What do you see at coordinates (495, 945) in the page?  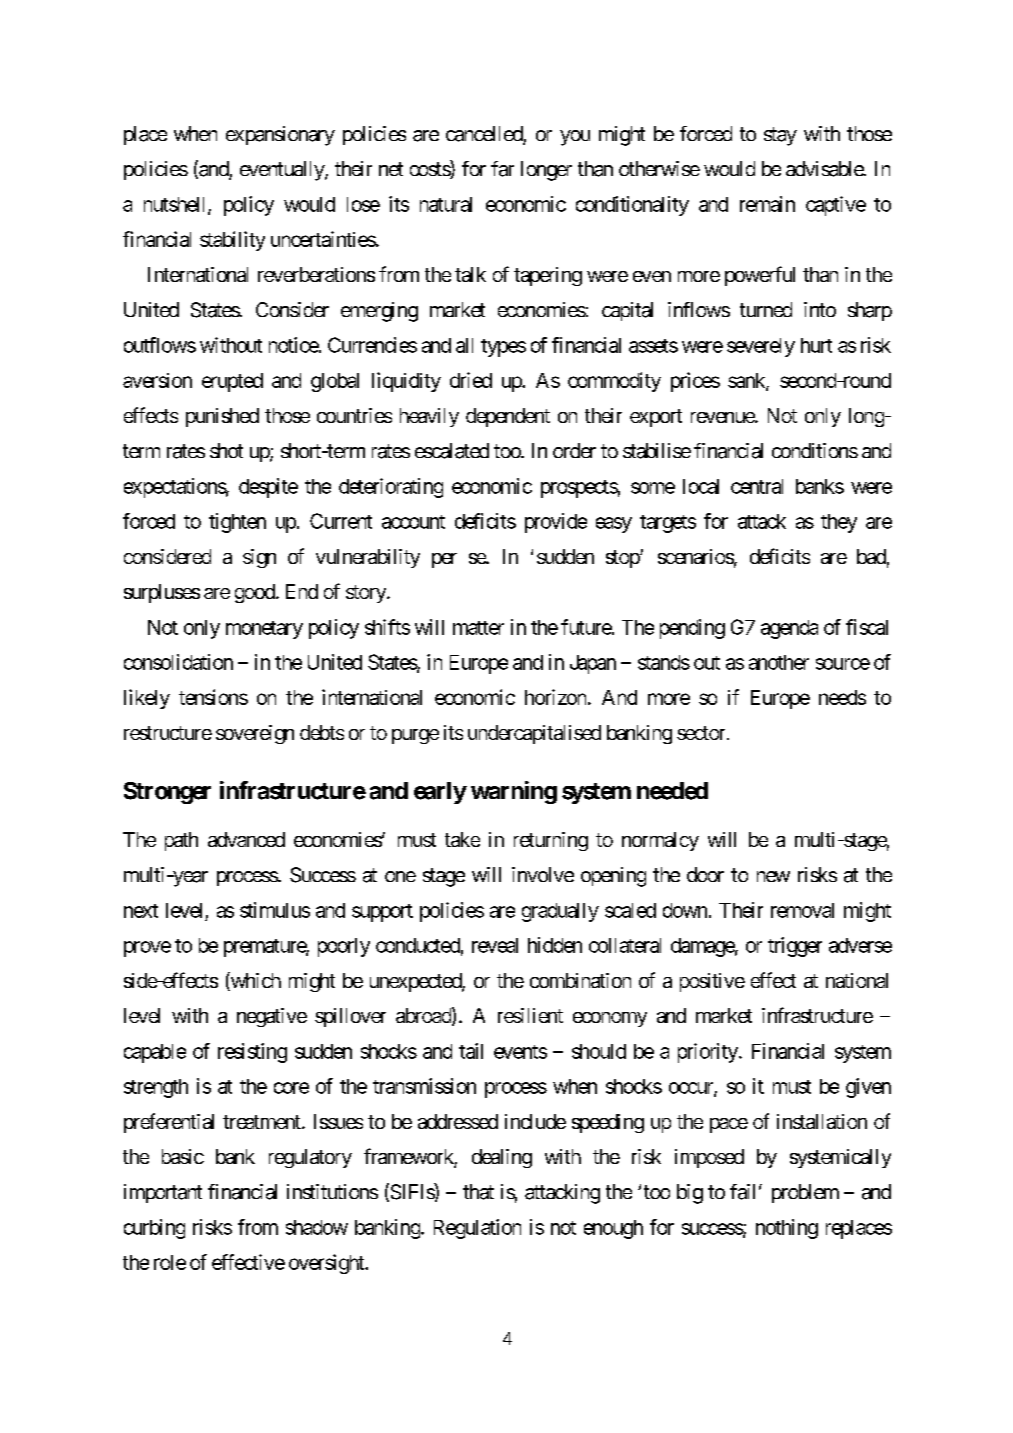 I see `reveal` at bounding box center [495, 945].
